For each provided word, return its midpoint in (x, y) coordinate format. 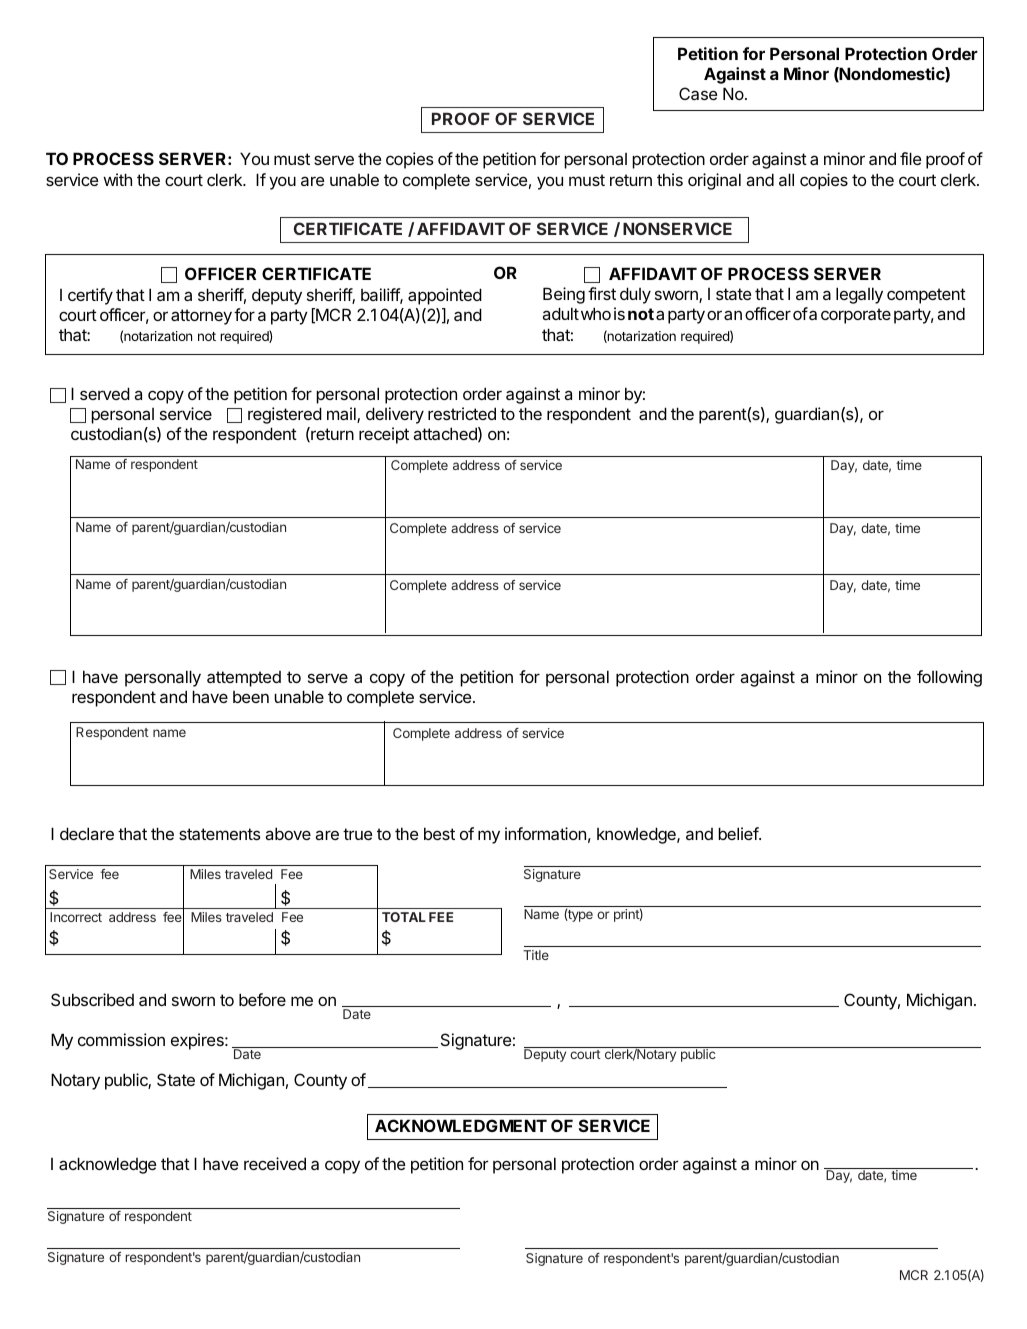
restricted (462, 413)
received (275, 1163)
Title (536, 955)
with (117, 179)
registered (285, 415)
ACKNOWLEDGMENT (461, 1125)
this (670, 179)
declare (87, 833)
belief (739, 833)
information (545, 833)
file (910, 158)
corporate (856, 316)
